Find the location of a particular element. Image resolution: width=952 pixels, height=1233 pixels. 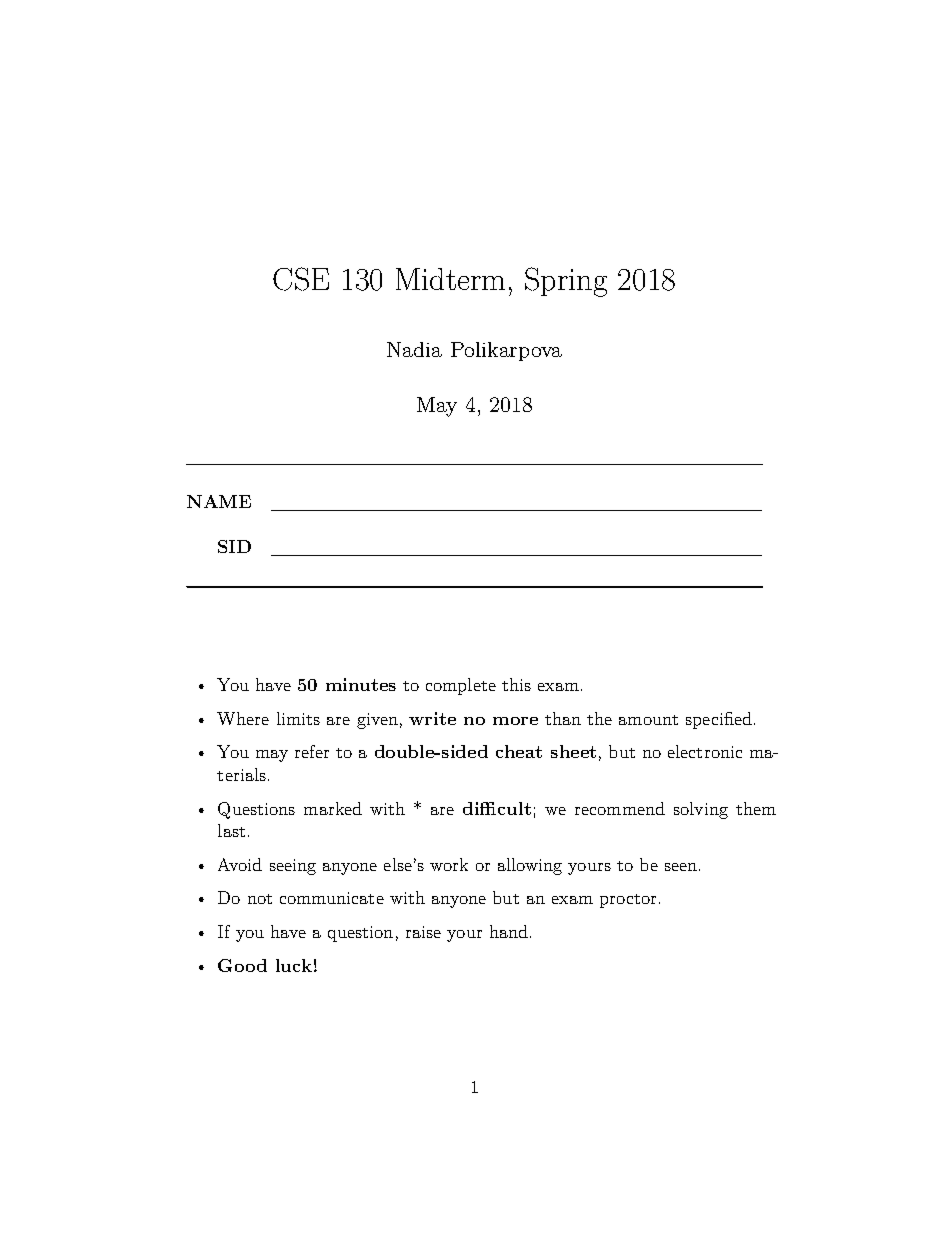

complete is located at coordinates (461, 686).
